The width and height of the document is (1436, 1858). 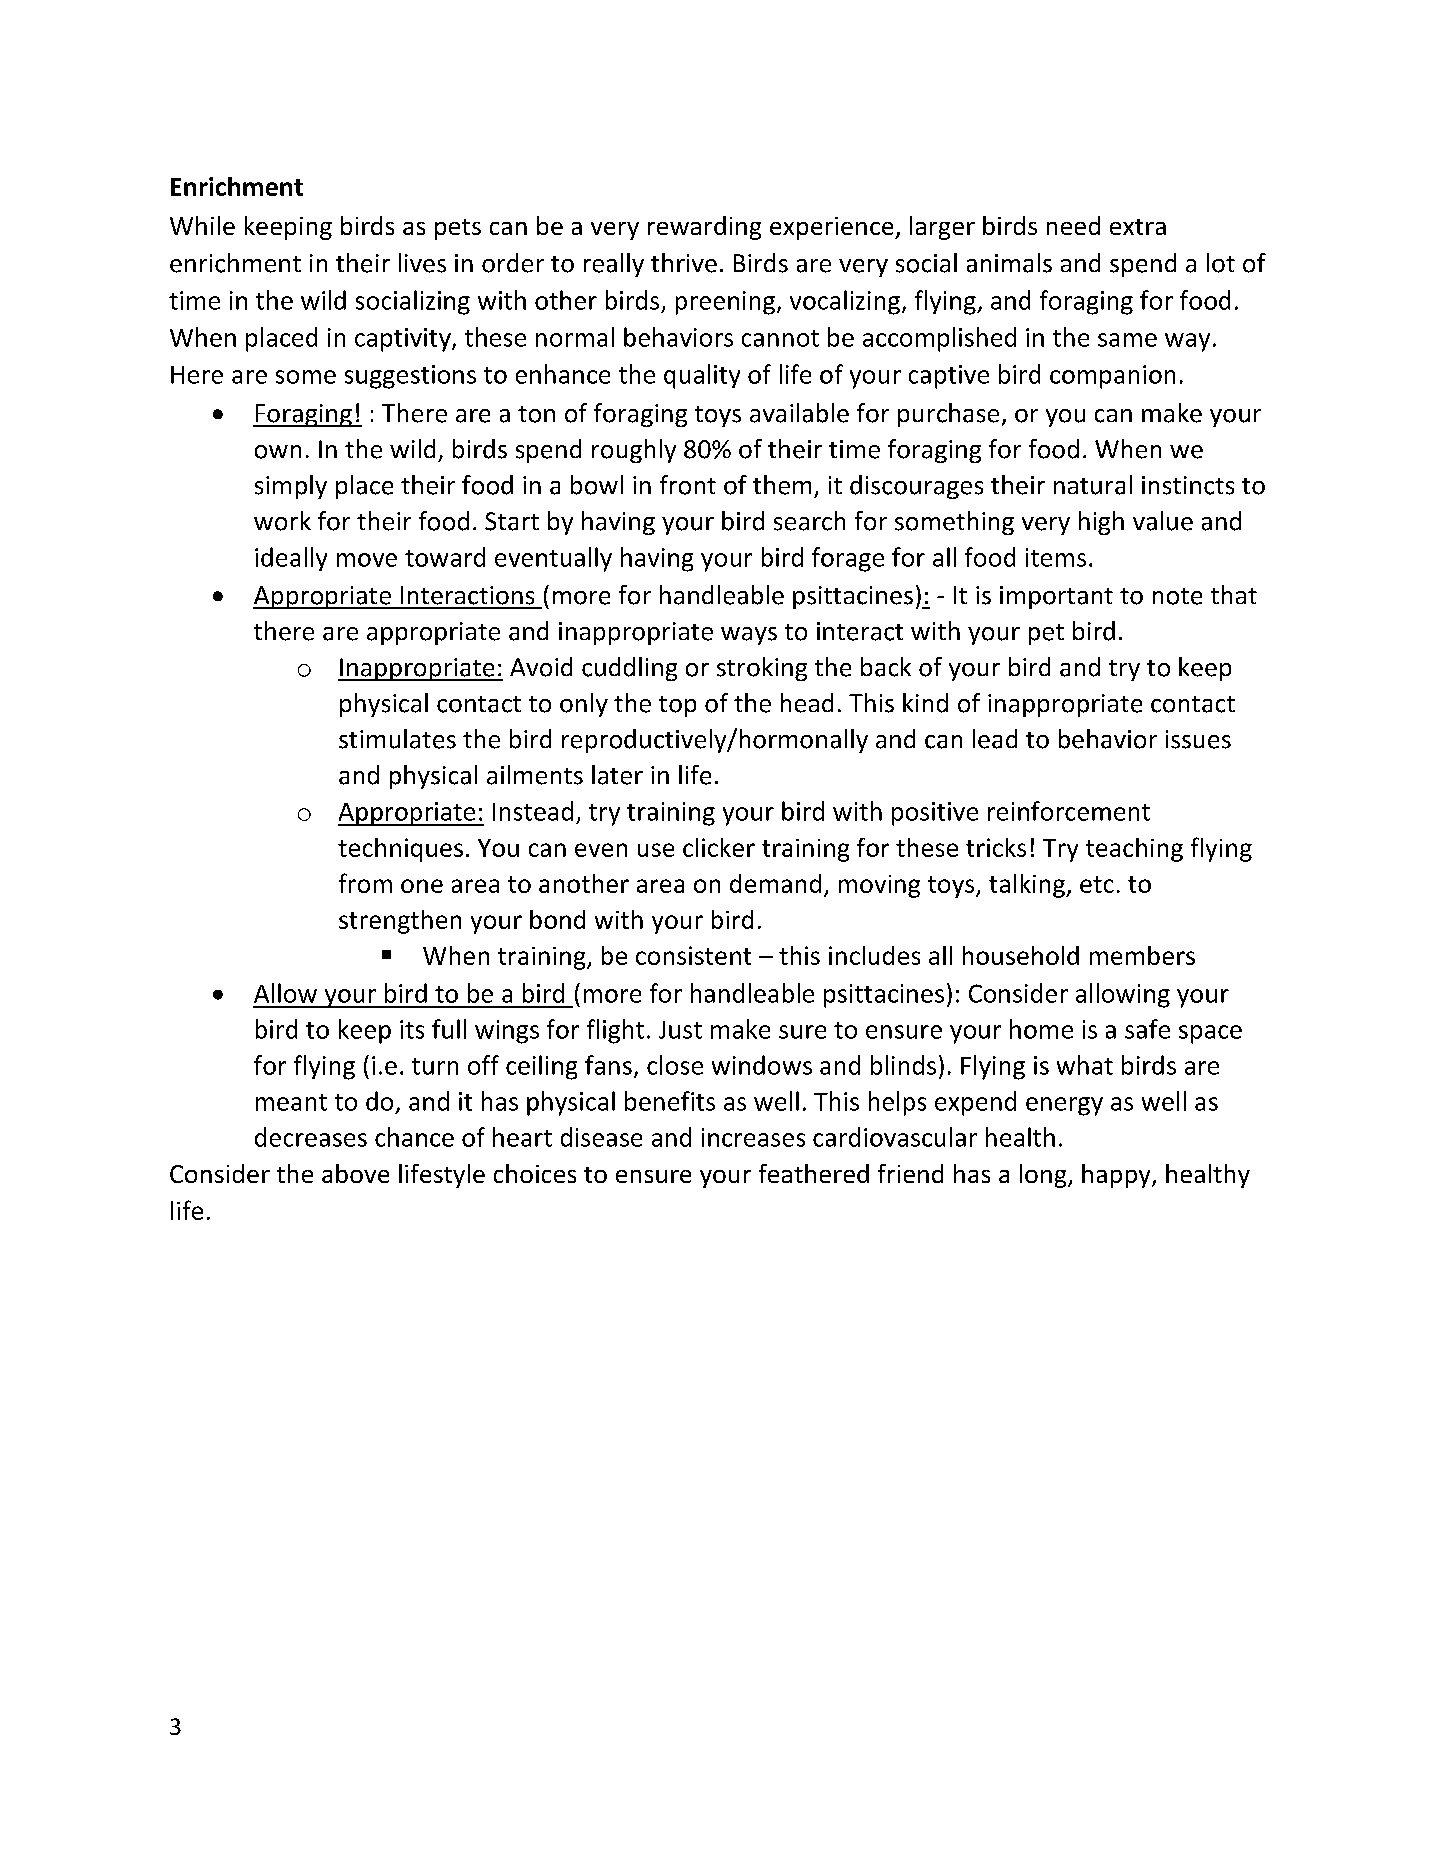 I want to click on increases, so click(x=753, y=1137).
